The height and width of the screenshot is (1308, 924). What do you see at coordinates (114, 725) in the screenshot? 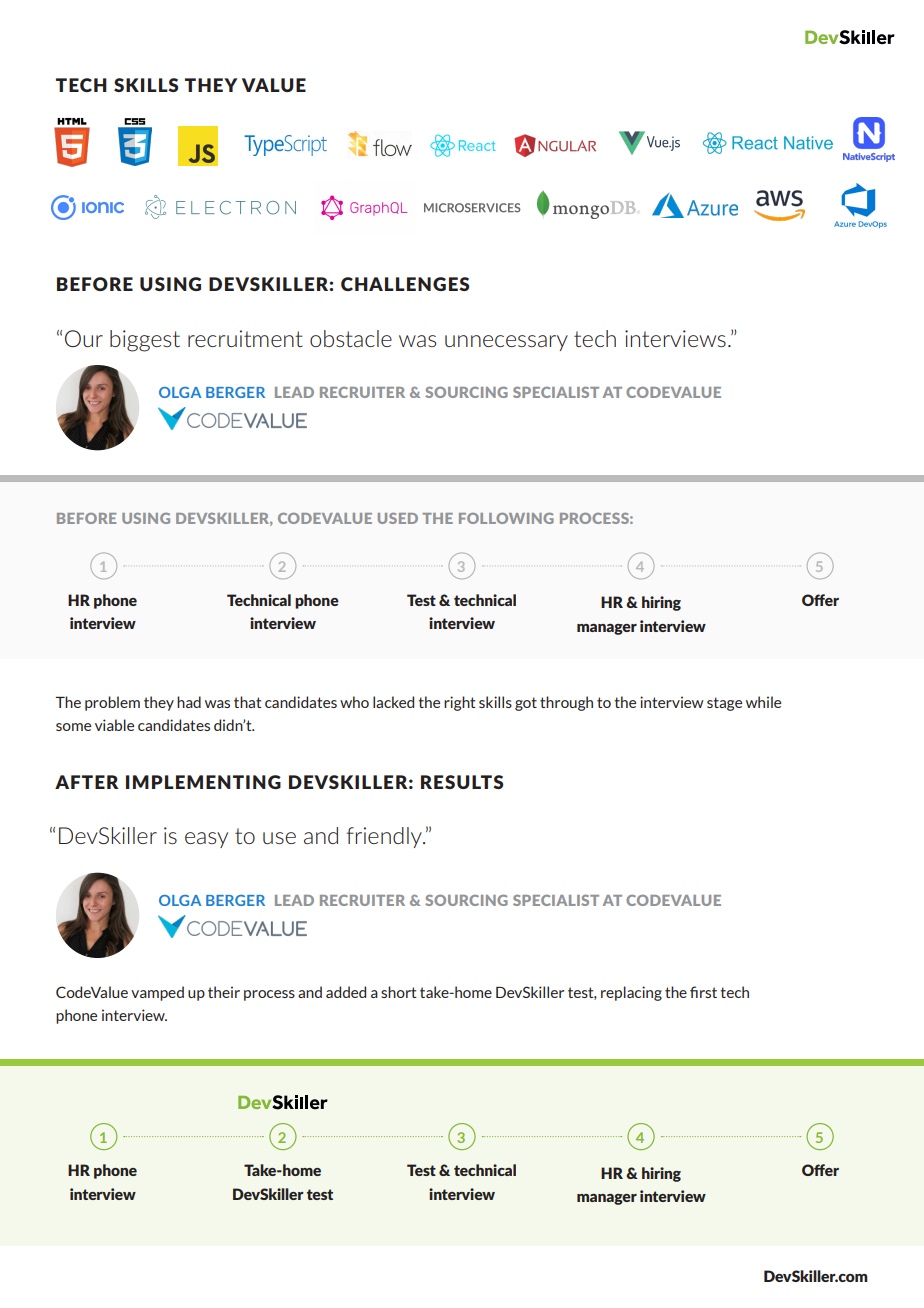
I see `viable` at bounding box center [114, 725].
